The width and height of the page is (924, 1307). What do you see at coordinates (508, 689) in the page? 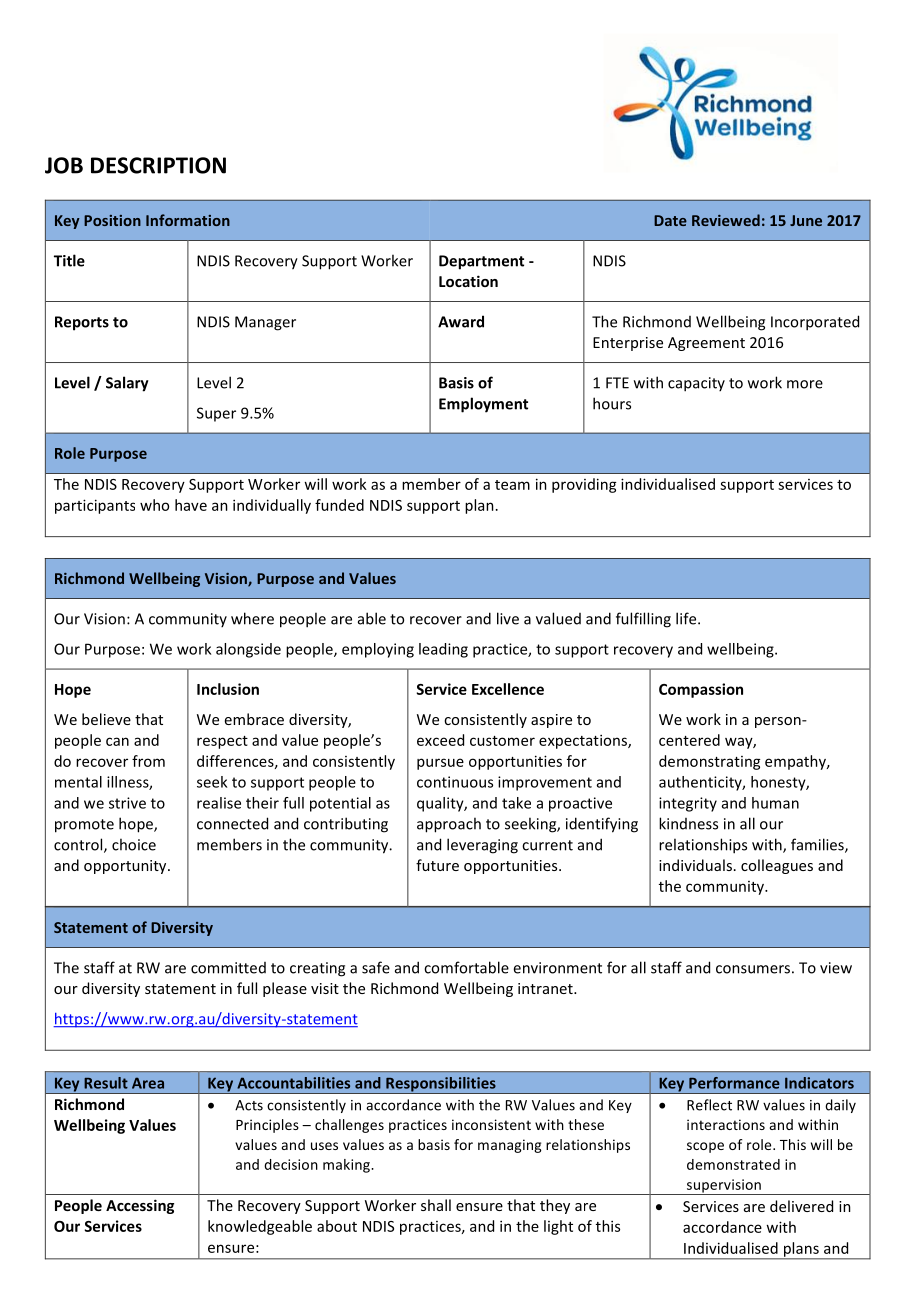
I see `Excellence` at bounding box center [508, 689].
